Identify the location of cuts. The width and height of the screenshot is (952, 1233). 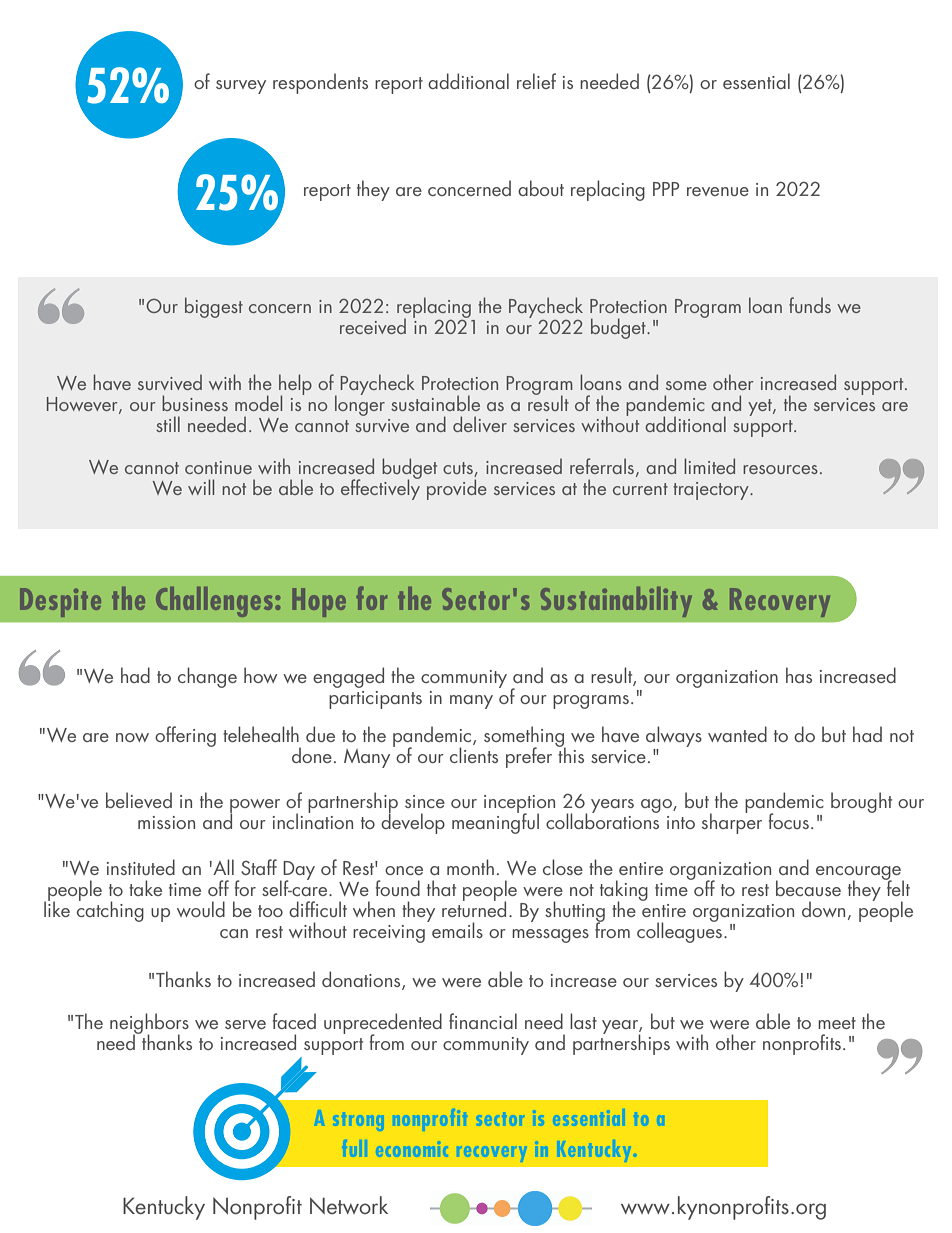
(459, 469).
